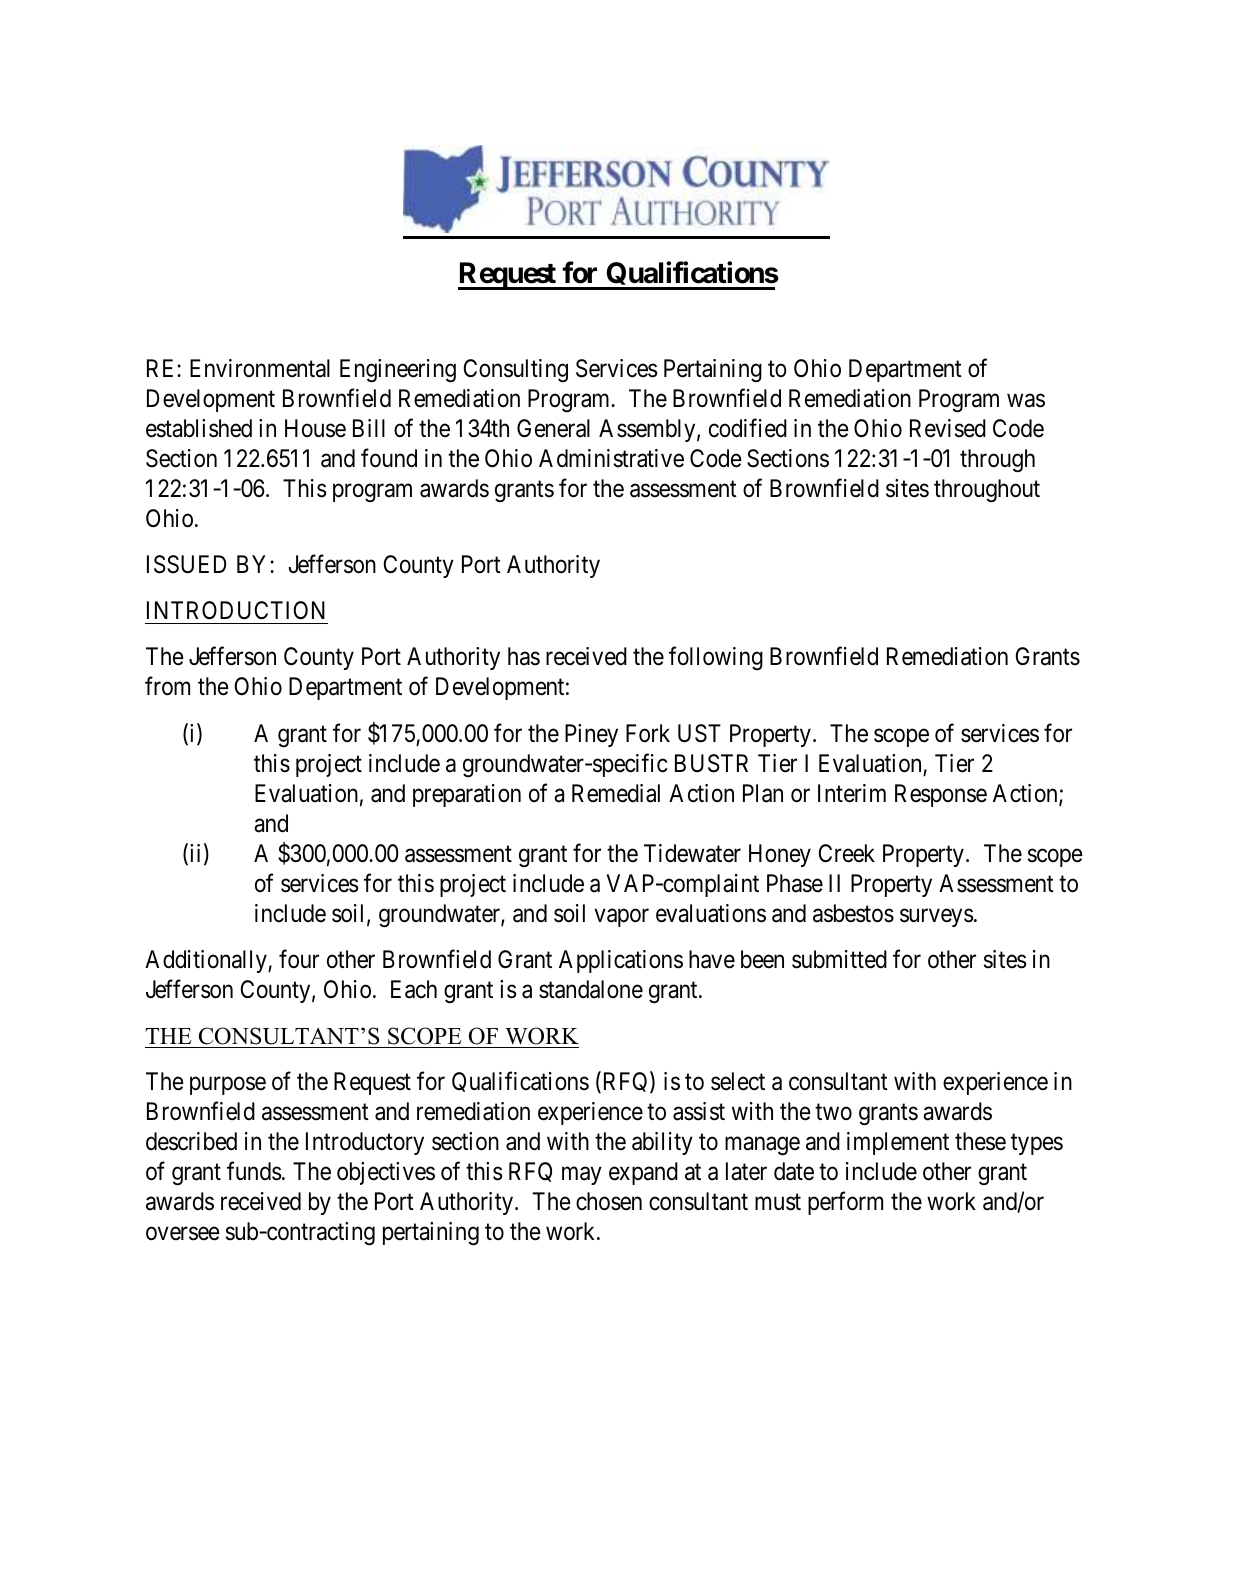  I want to click on funds, so click(254, 1171).
